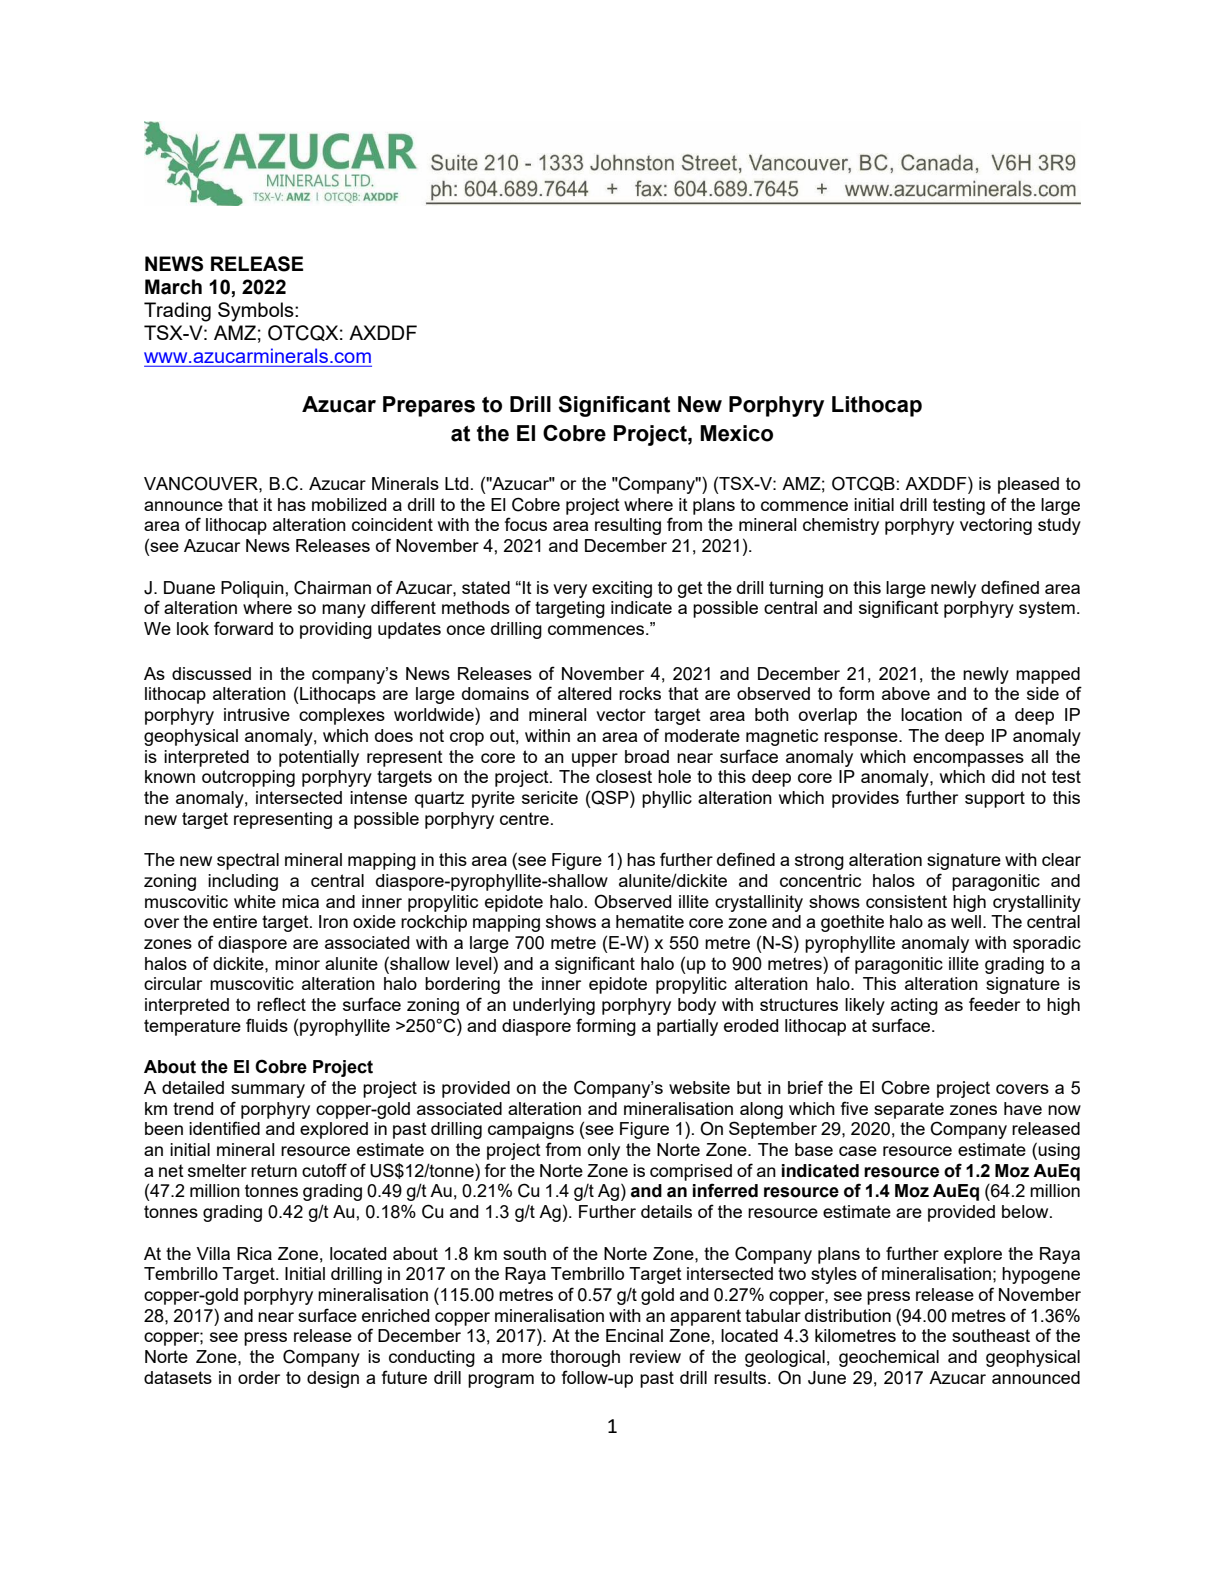 This screenshot has width=1225, height=1585. What do you see at coordinates (524, 818) in the screenshot?
I see `centre` at bounding box center [524, 818].
